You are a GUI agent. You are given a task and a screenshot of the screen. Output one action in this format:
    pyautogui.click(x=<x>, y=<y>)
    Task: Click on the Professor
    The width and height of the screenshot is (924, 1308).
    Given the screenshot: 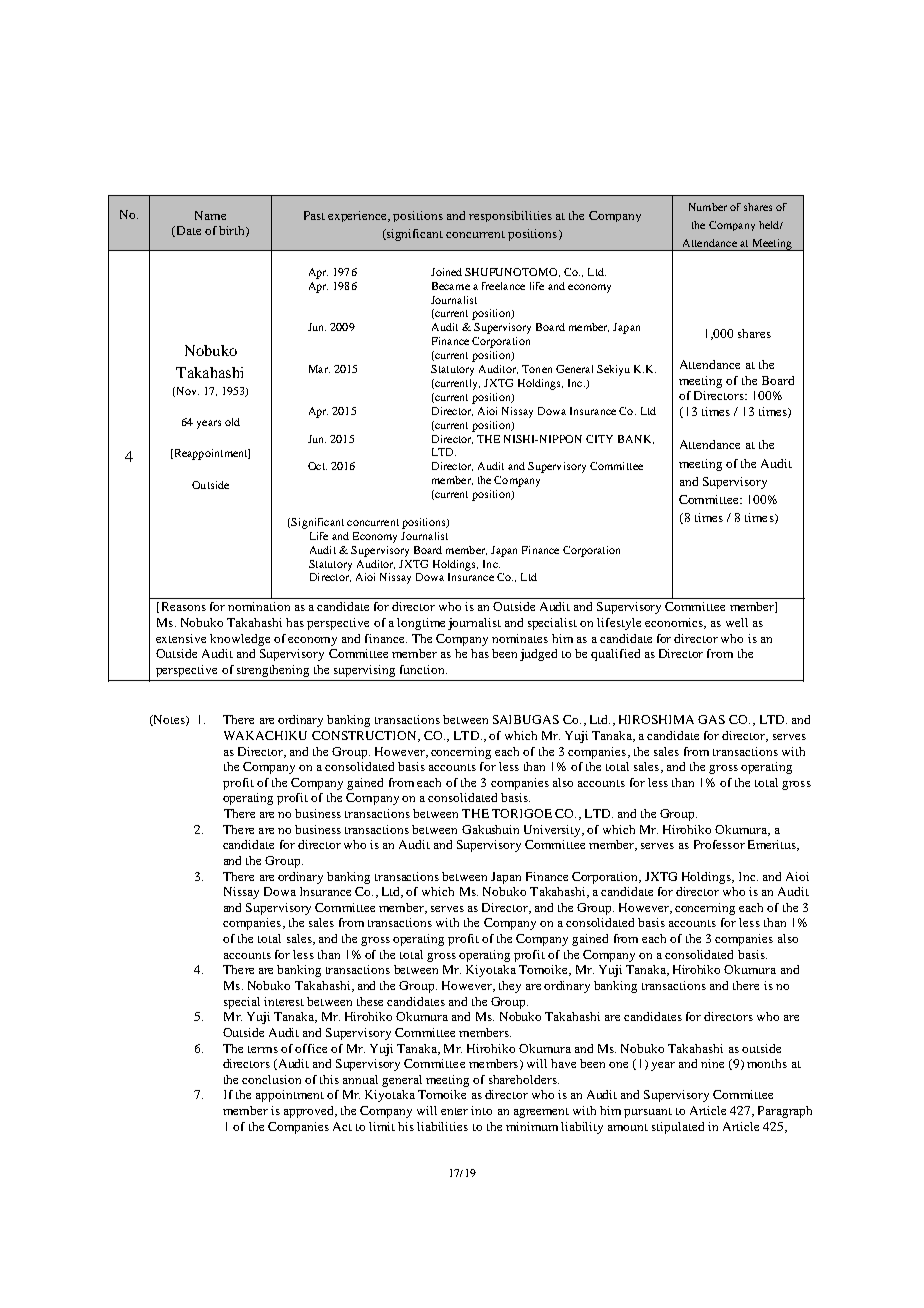 What is the action you would take?
    pyautogui.click(x=719, y=844)
